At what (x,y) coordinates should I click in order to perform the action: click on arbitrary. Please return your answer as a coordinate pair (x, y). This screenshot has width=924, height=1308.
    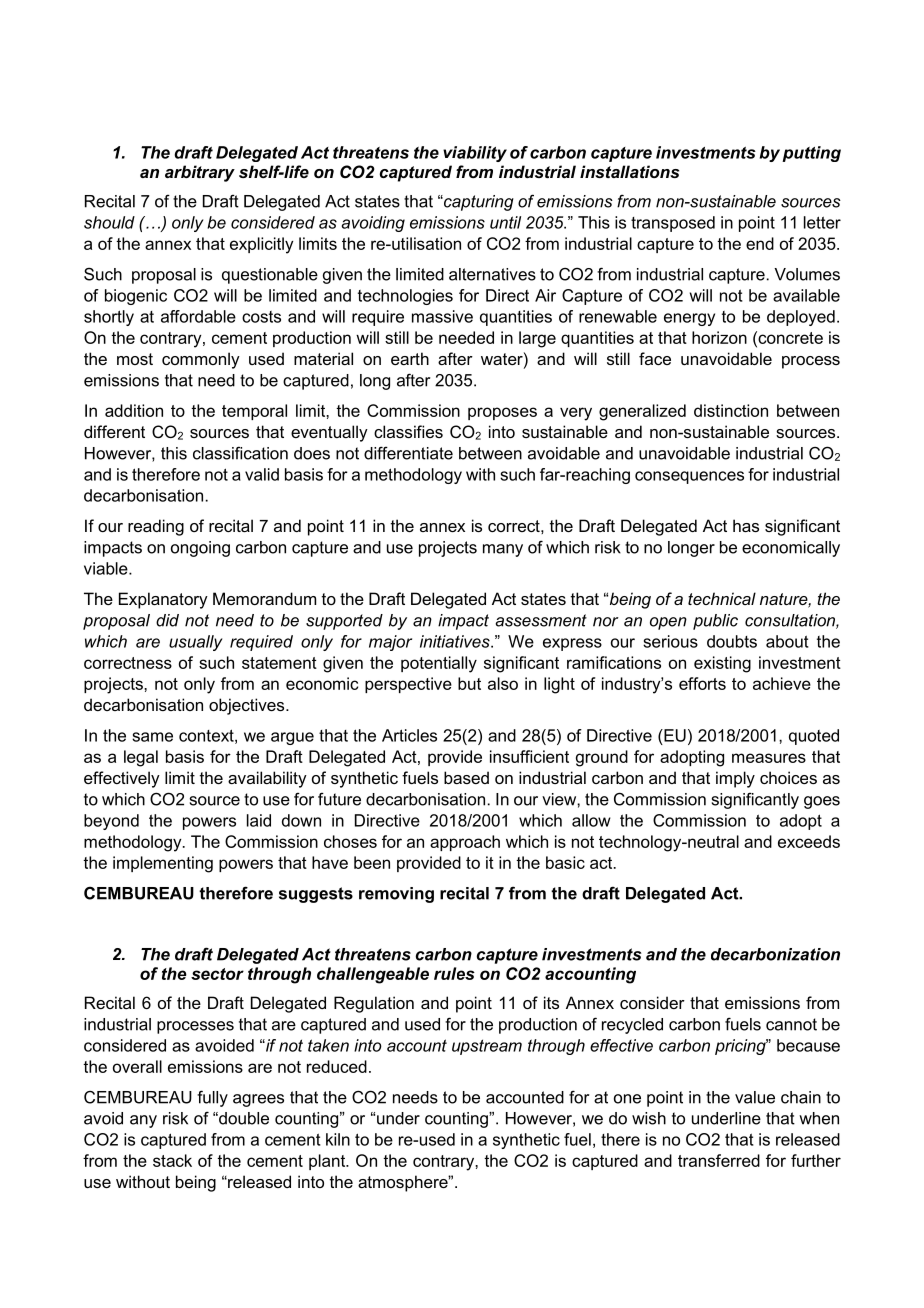
    Looking at the image, I should click on (200, 173).
